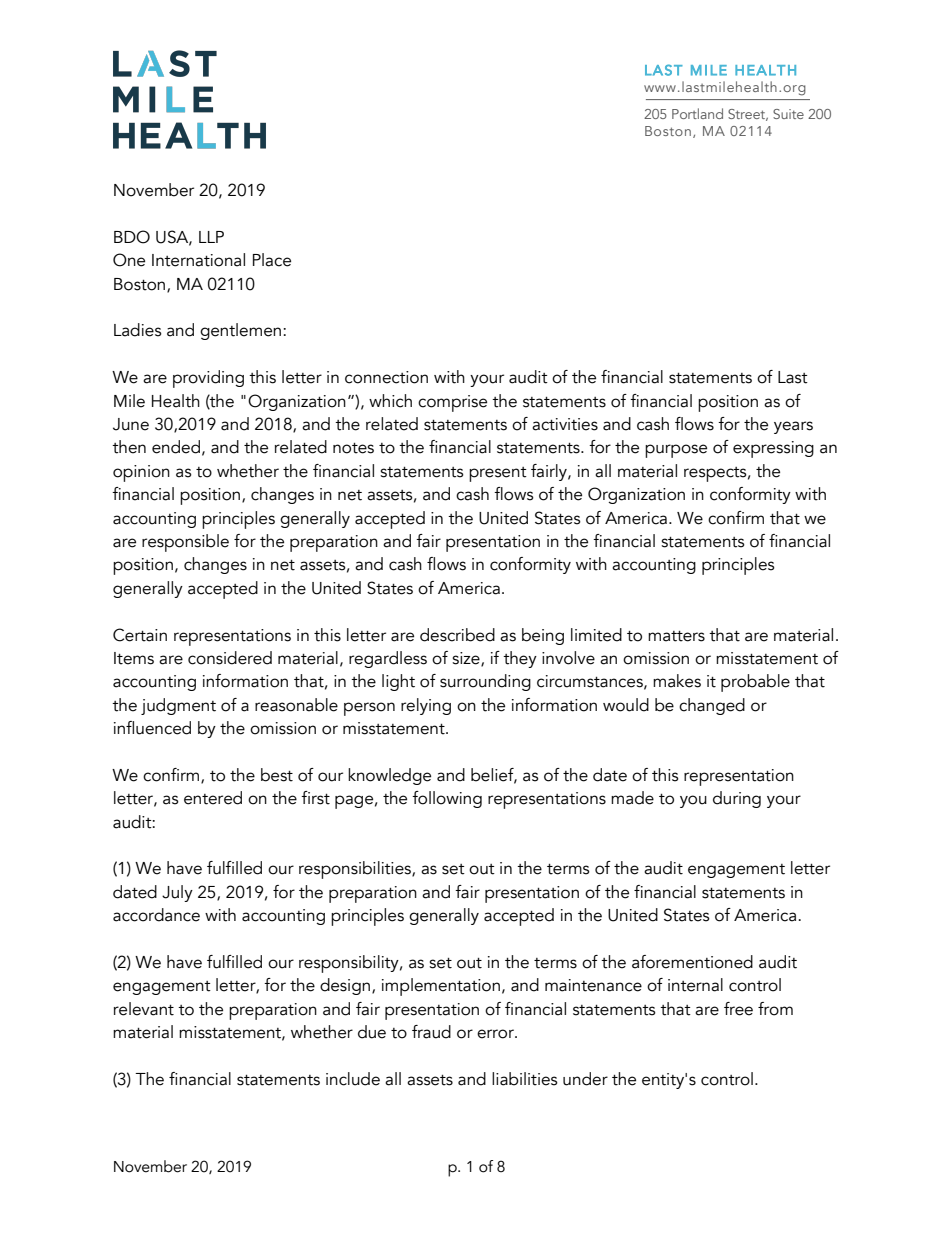 Image resolution: width=952 pixels, height=1233 pixels. I want to click on matters, so click(676, 636).
